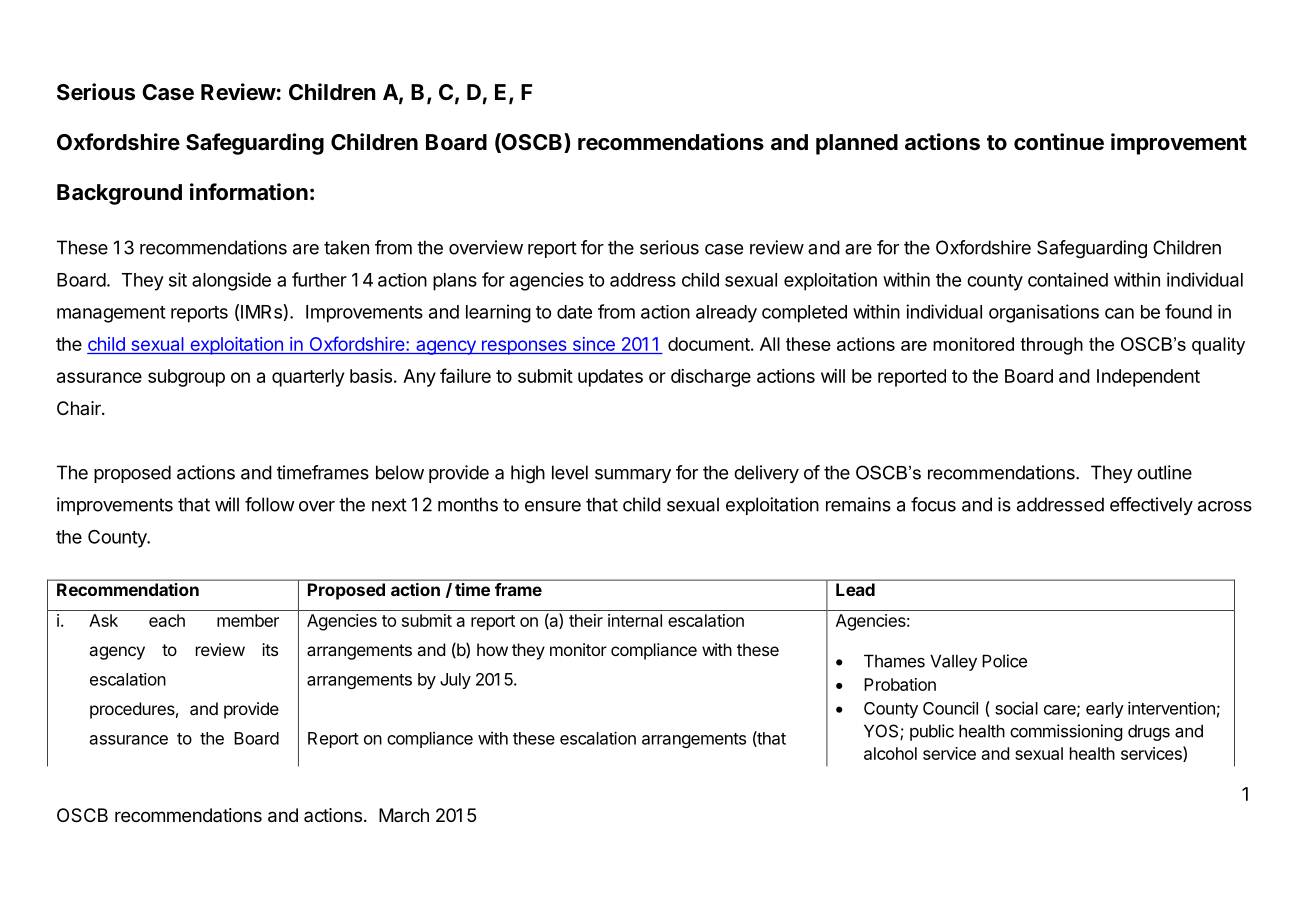 This screenshot has height=924, width=1308. What do you see at coordinates (249, 192) in the screenshot?
I see `information` at bounding box center [249, 192].
